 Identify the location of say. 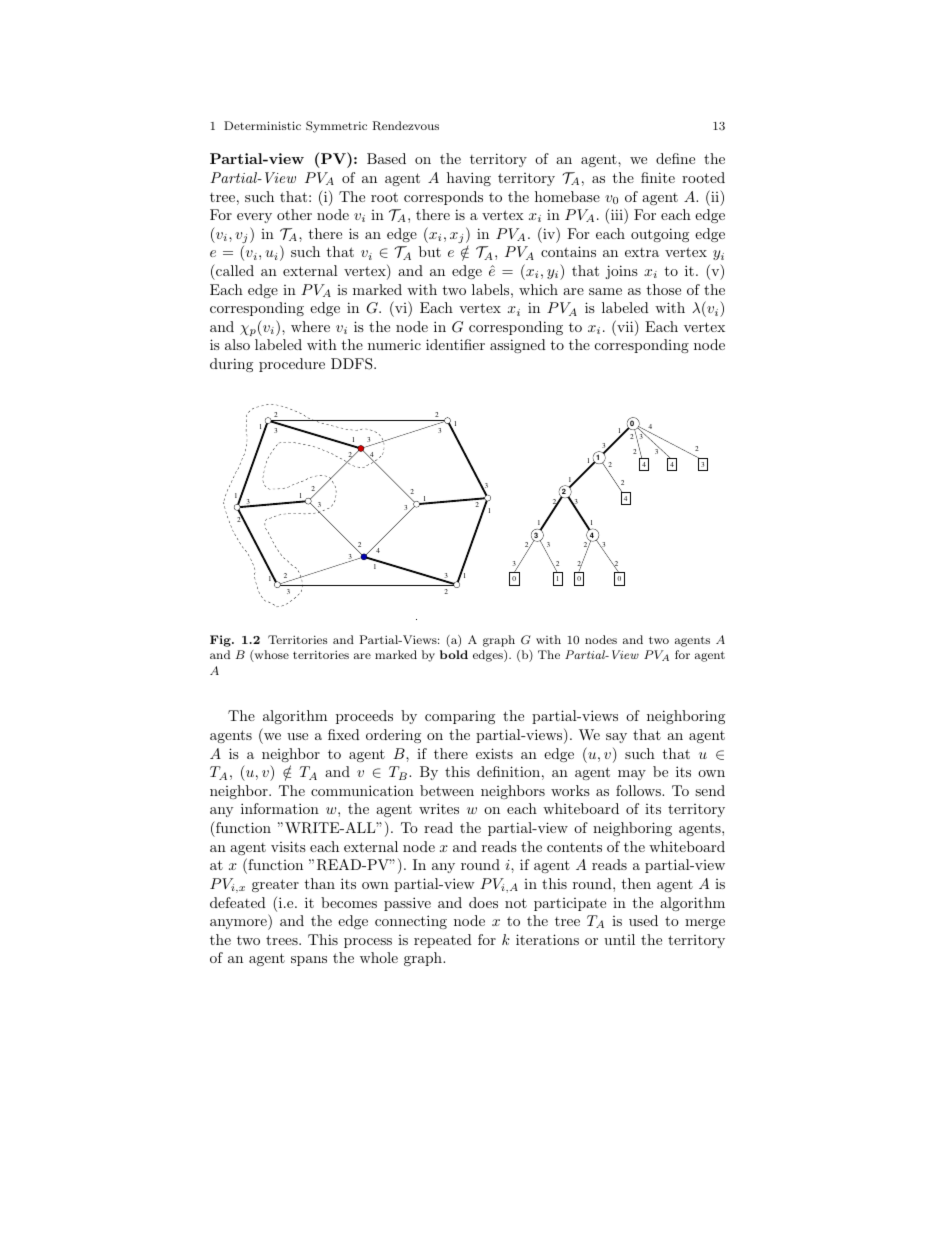
(616, 738).
